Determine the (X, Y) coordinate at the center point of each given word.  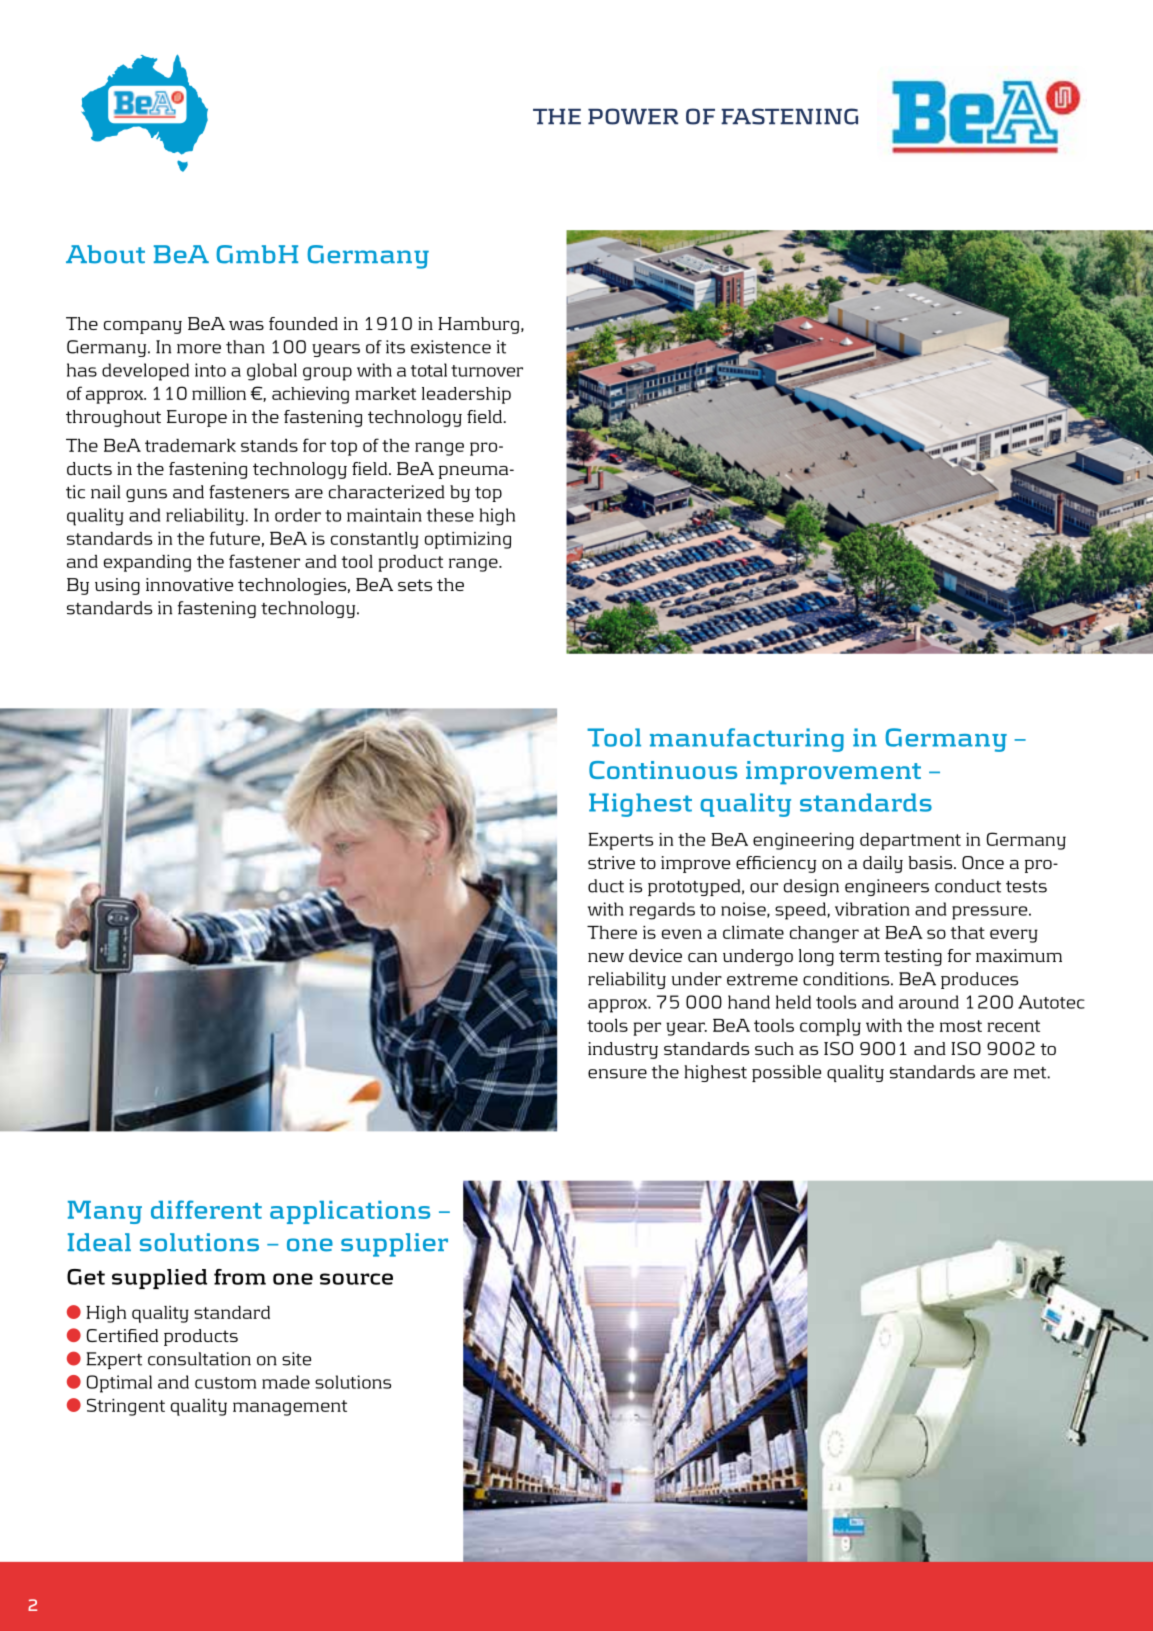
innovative (189, 584)
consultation (199, 1359)
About (105, 254)
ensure (617, 1074)
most (961, 1026)
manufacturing (747, 740)
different (206, 1209)
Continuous (663, 770)
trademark (190, 445)
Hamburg (478, 325)
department (910, 841)
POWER (633, 116)
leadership (466, 395)
